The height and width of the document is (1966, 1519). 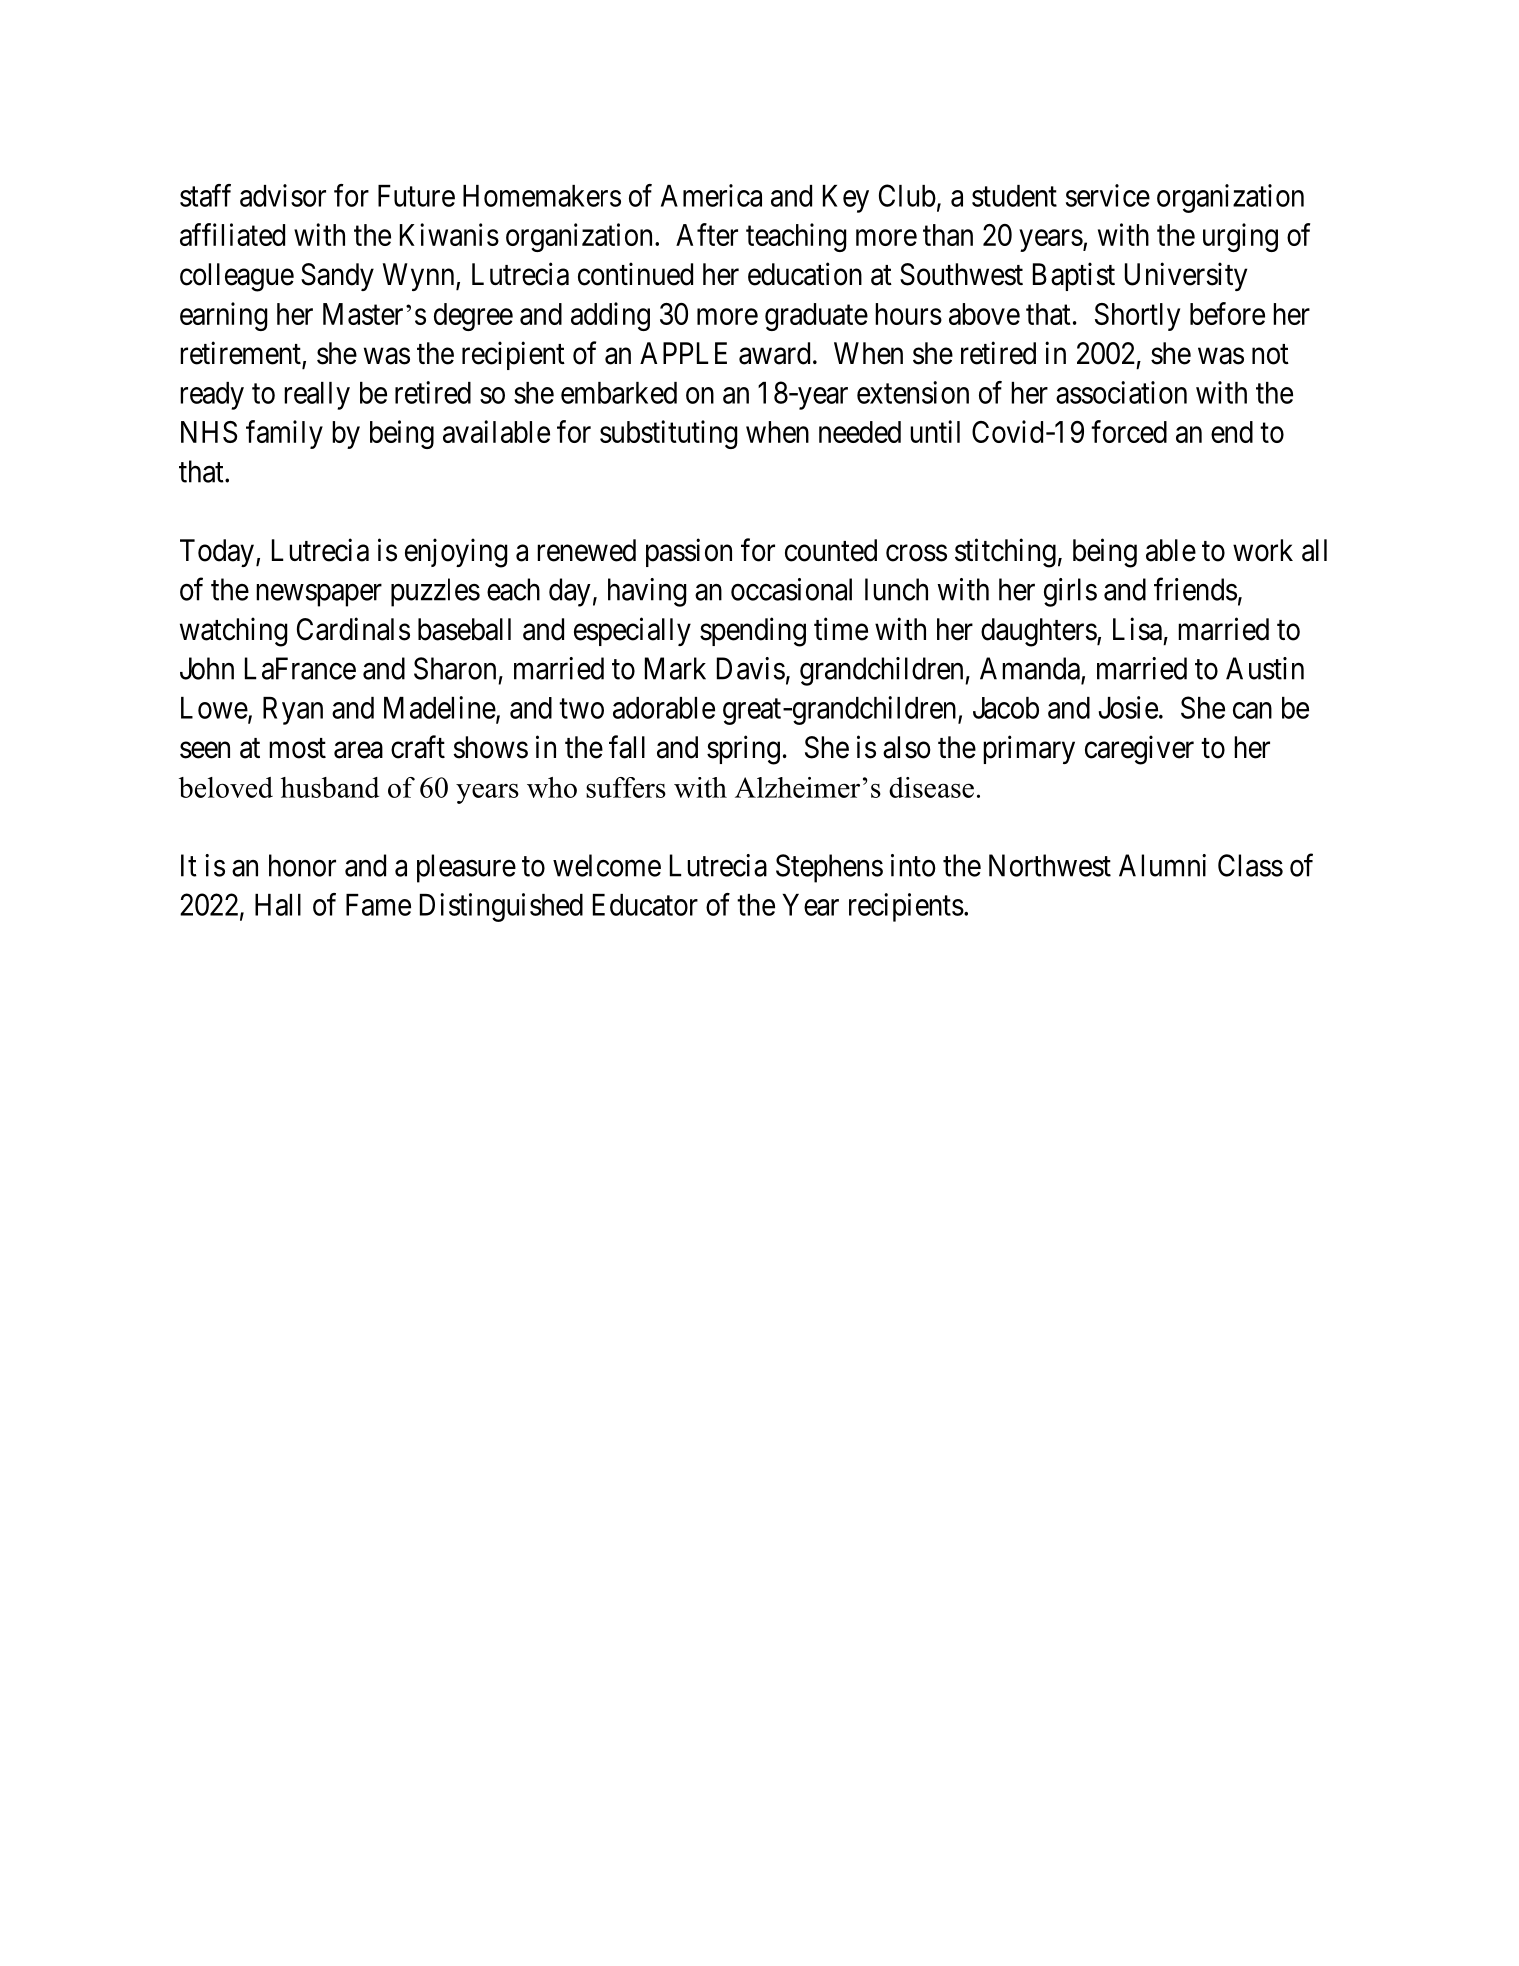 What do you see at coordinates (302, 865) in the document?
I see `honor` at bounding box center [302, 865].
